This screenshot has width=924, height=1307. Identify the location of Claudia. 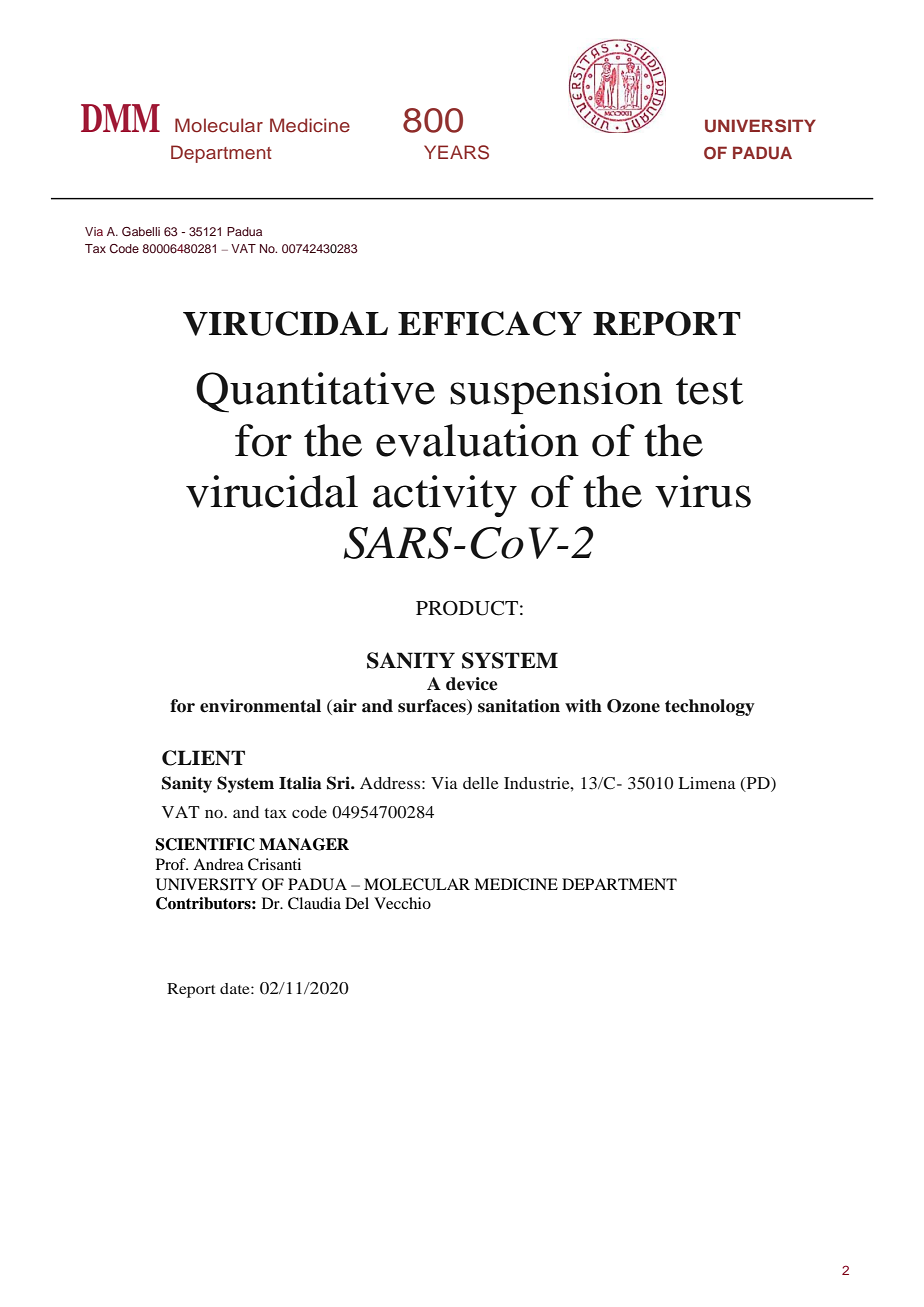
(314, 903).
